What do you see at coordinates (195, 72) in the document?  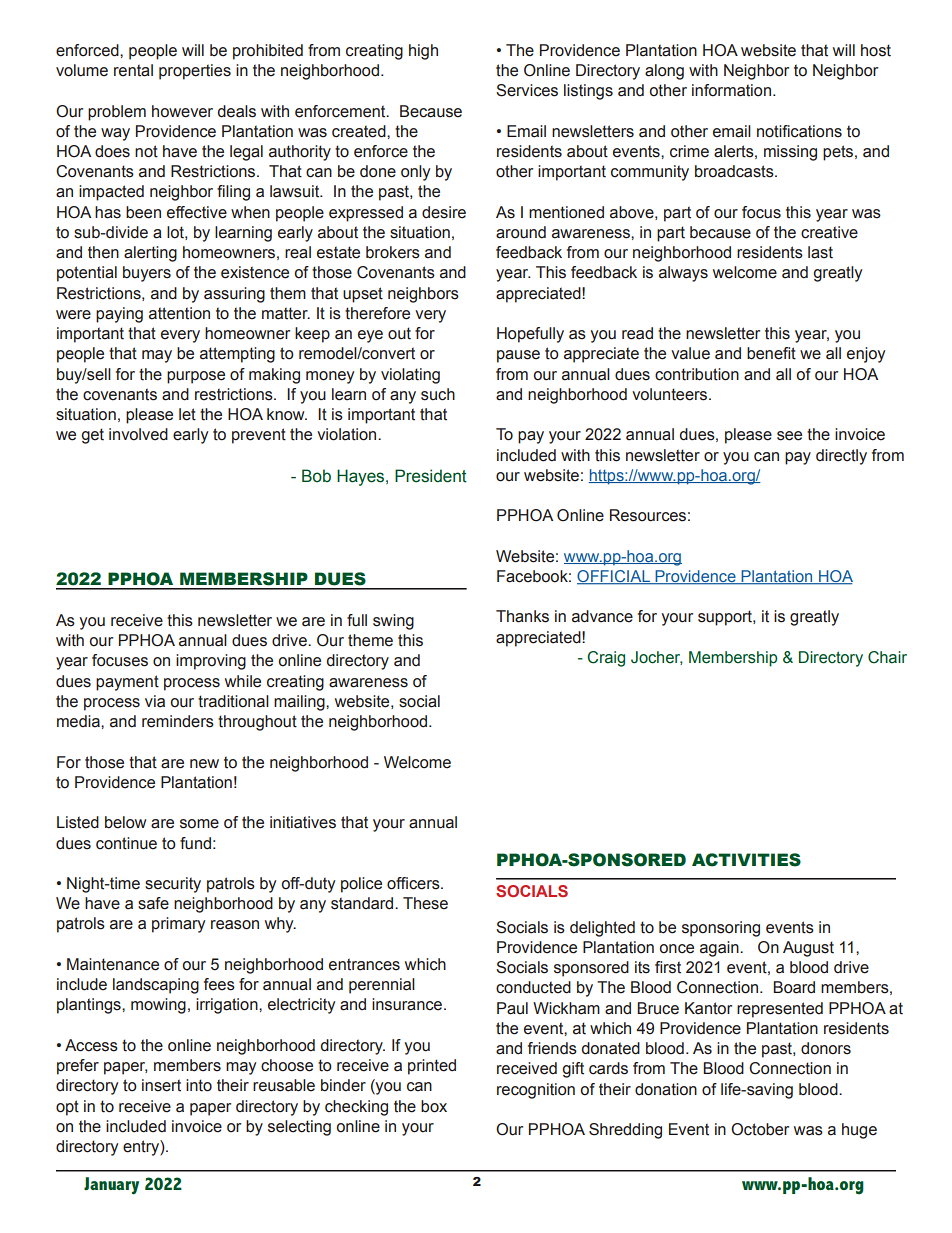 I see `properties` at bounding box center [195, 72].
